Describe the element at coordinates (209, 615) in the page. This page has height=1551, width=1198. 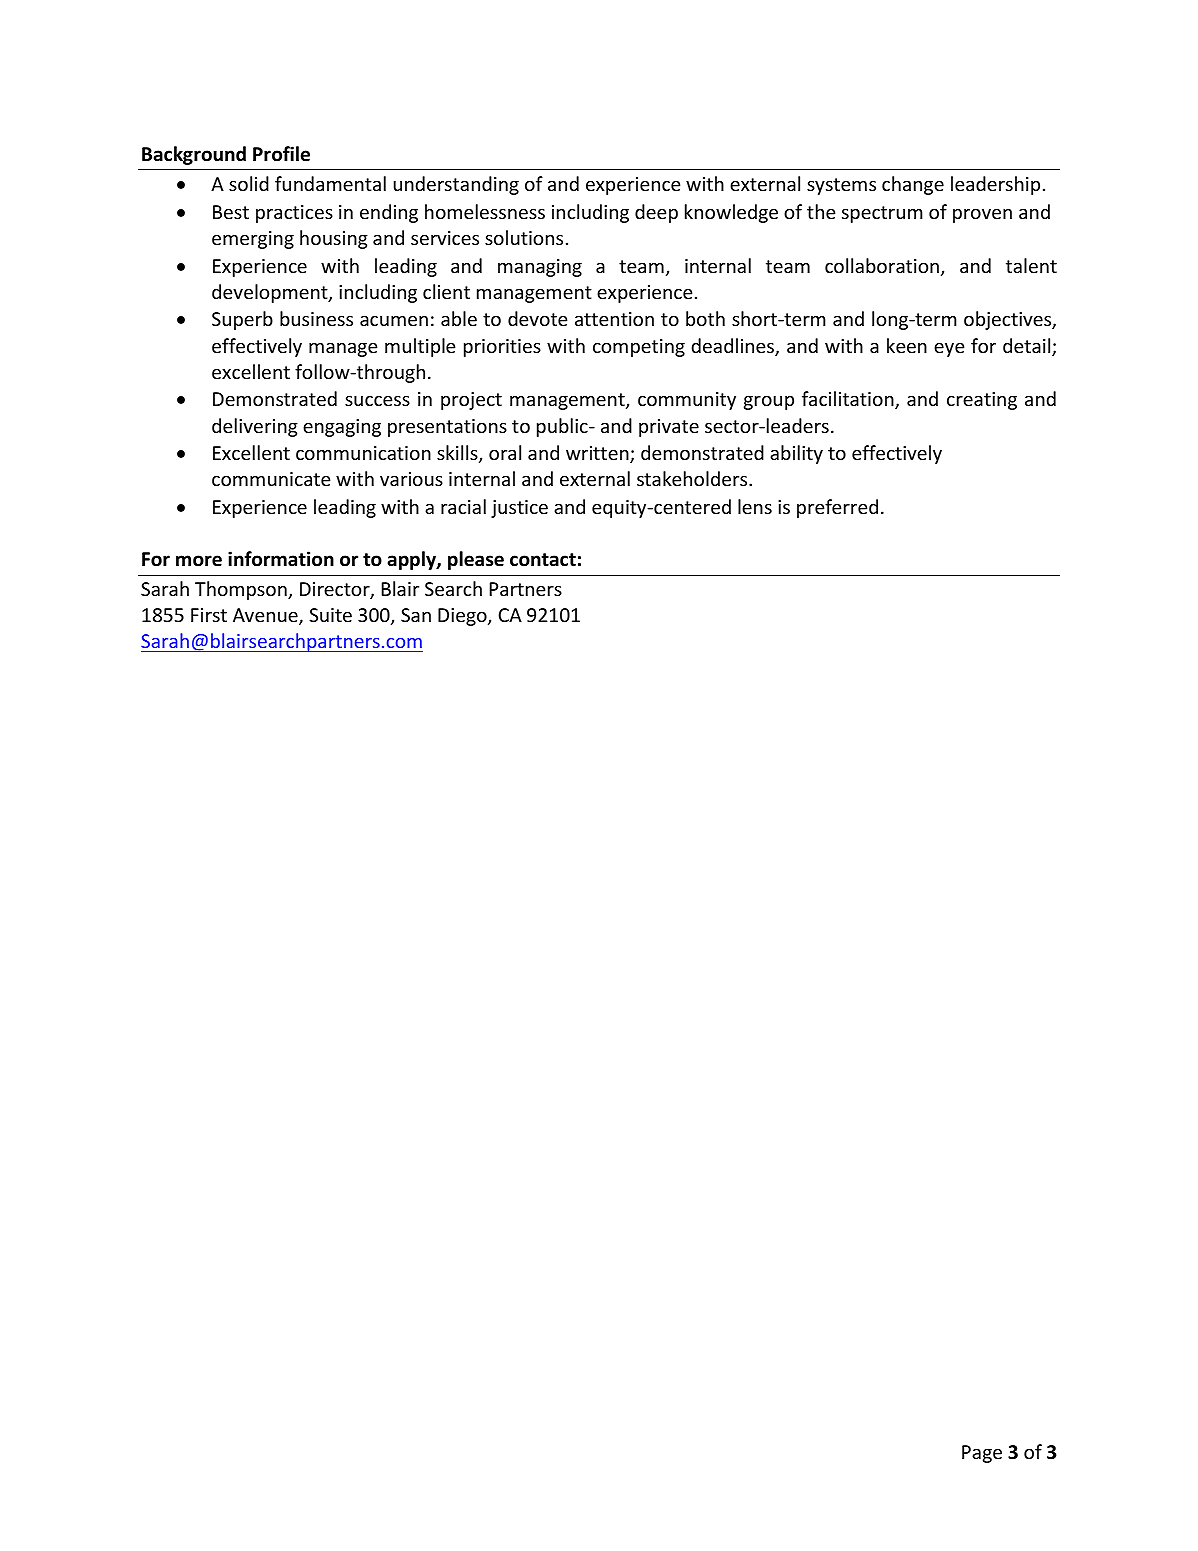
I see `First` at that location.
